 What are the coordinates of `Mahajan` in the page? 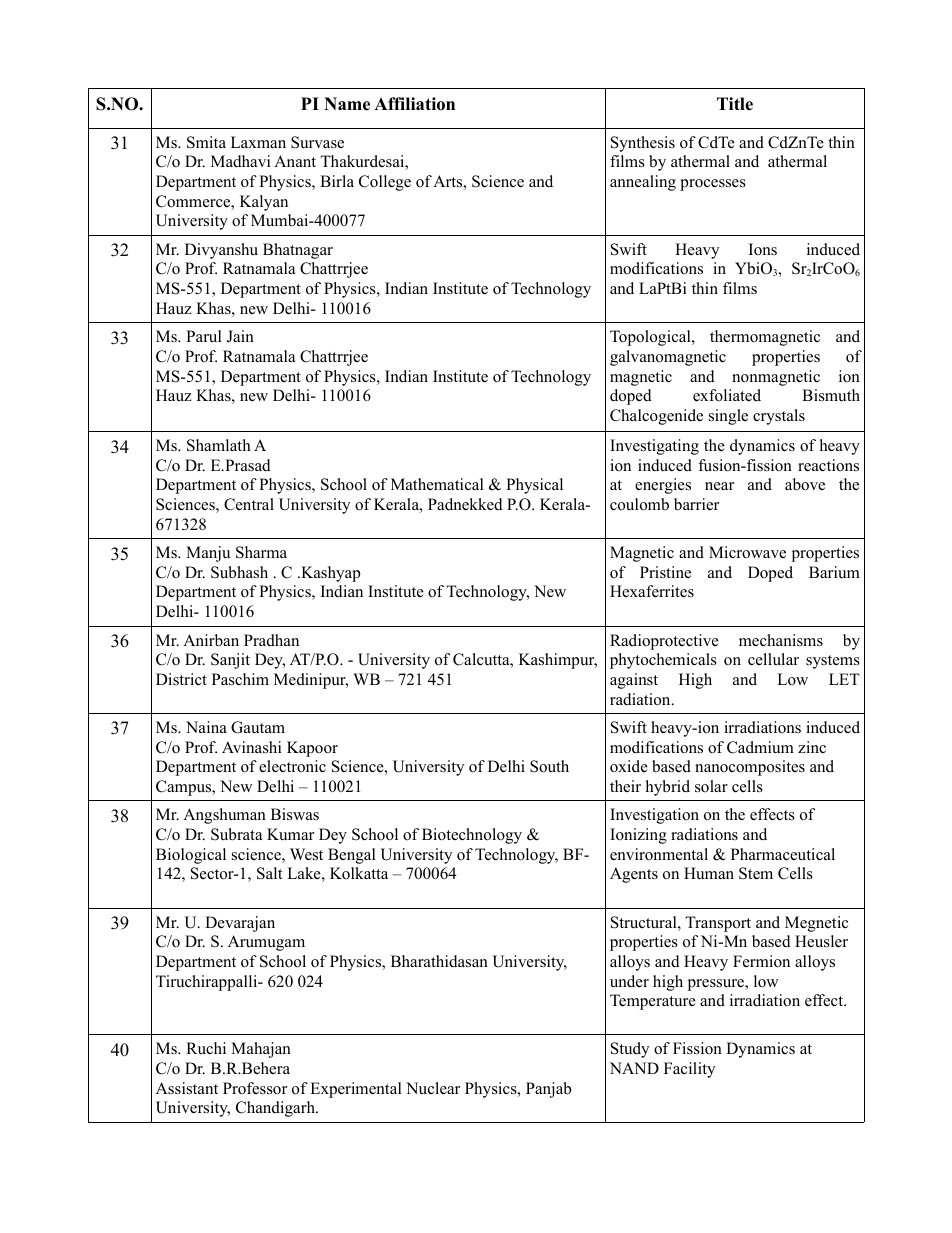 It's located at (261, 1050).
